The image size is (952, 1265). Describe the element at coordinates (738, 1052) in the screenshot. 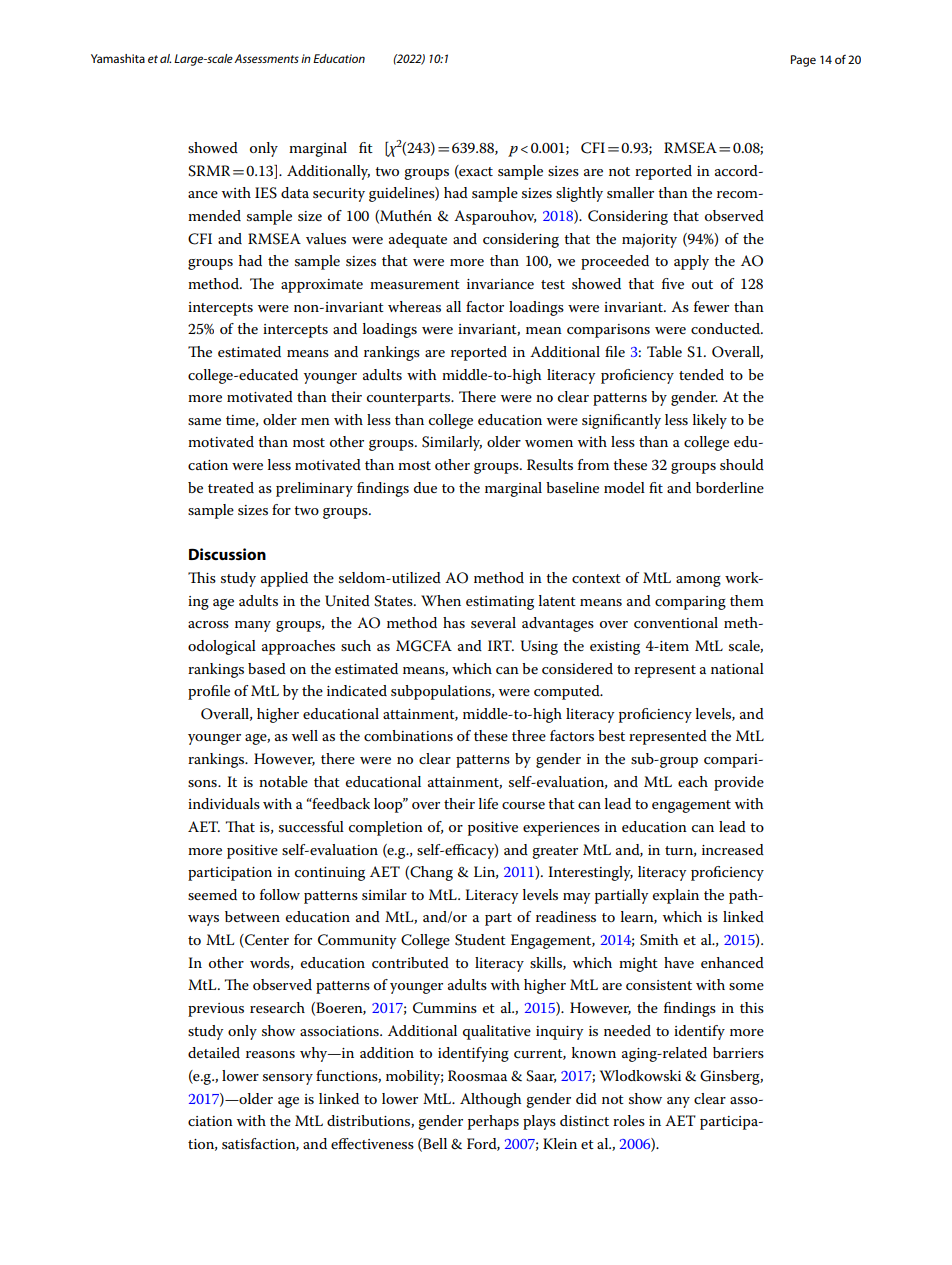

I see `barriers` at that location.
